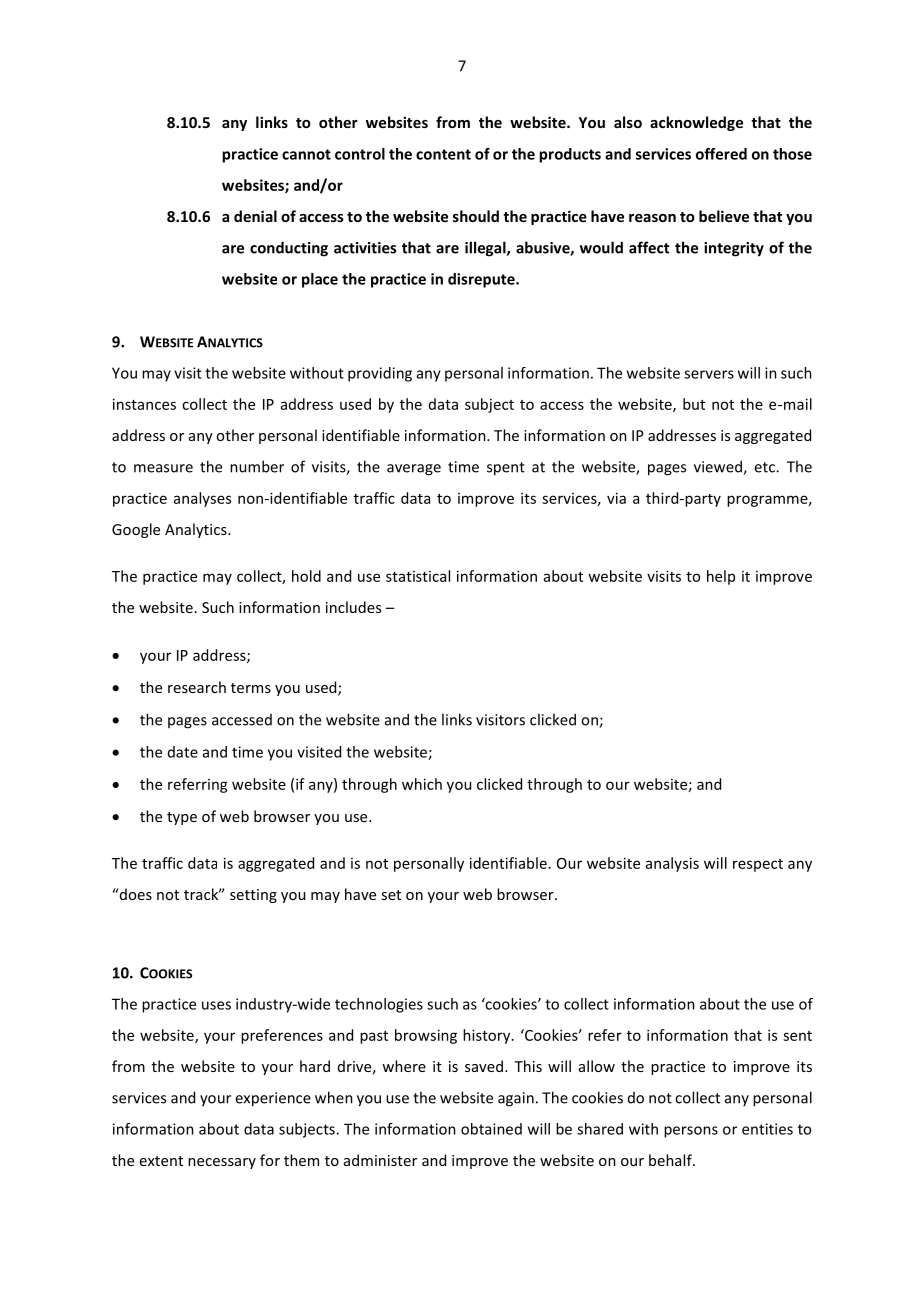  Describe the element at coordinates (443, 154) in the screenshot. I see `content` at that location.
